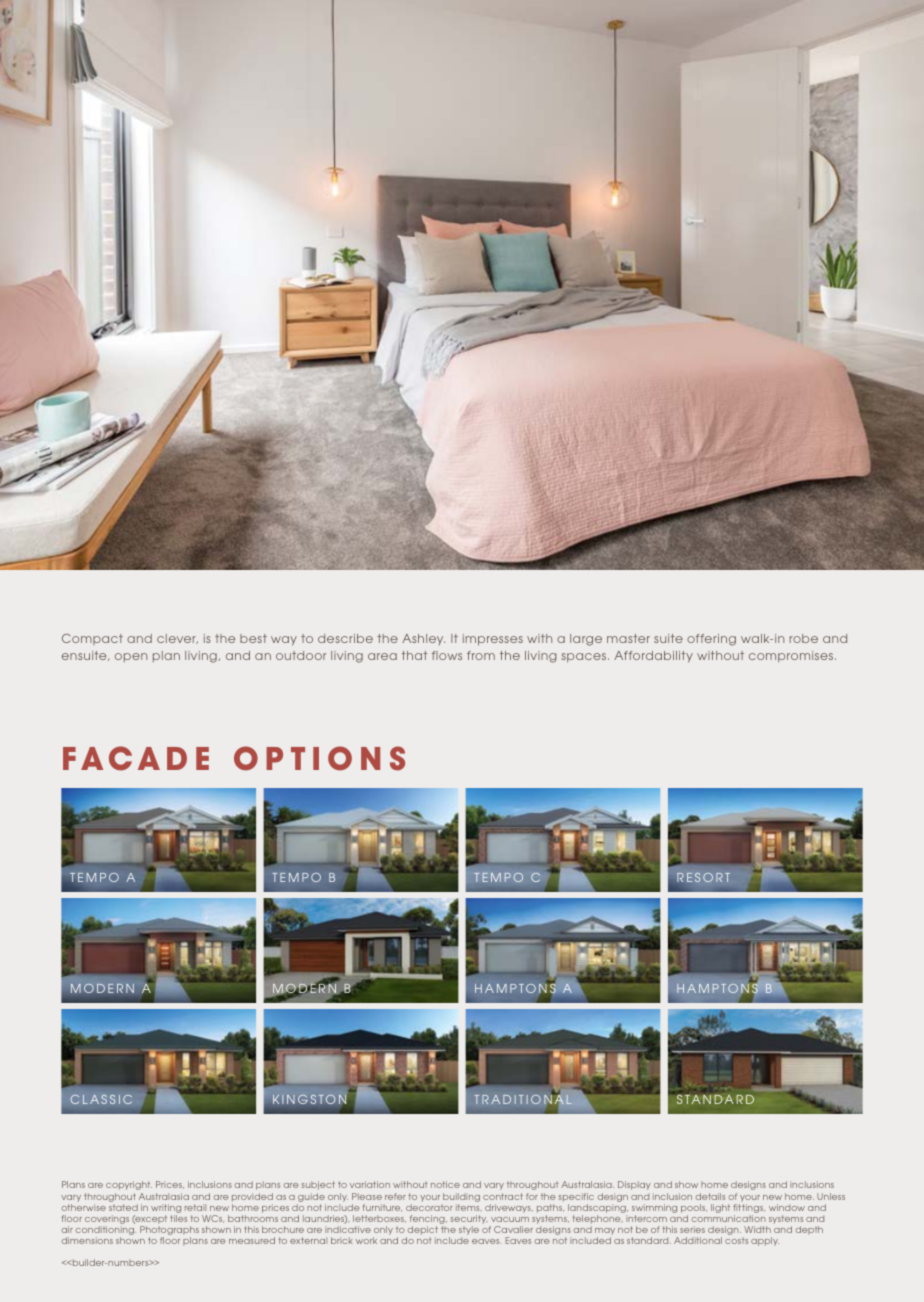 This screenshot has height=1302, width=924. Describe the element at coordinates (469, 1221) in the screenshot. I see `security` at that location.
